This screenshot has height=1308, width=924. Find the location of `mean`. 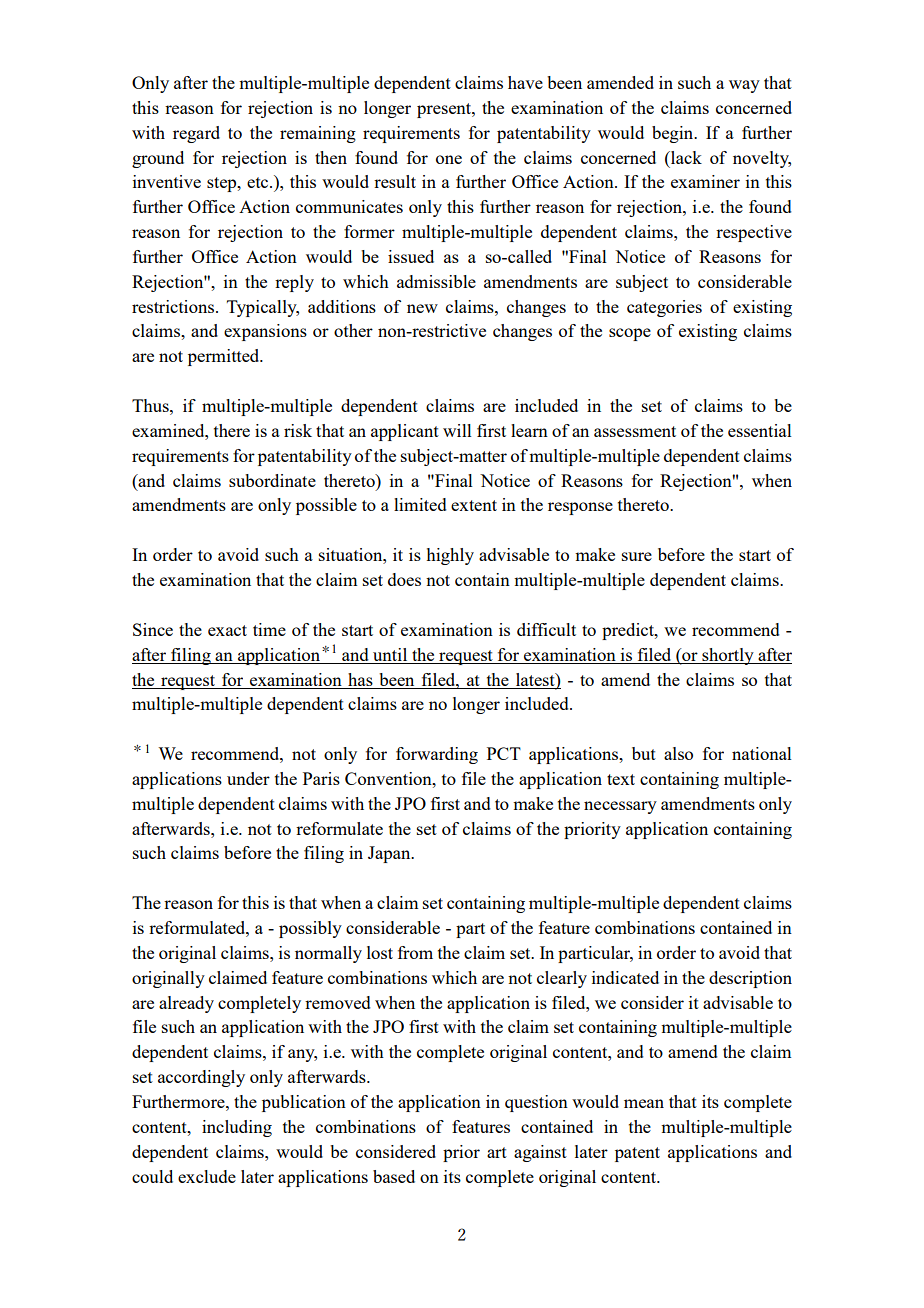

mean is located at coordinates (644, 1103).
